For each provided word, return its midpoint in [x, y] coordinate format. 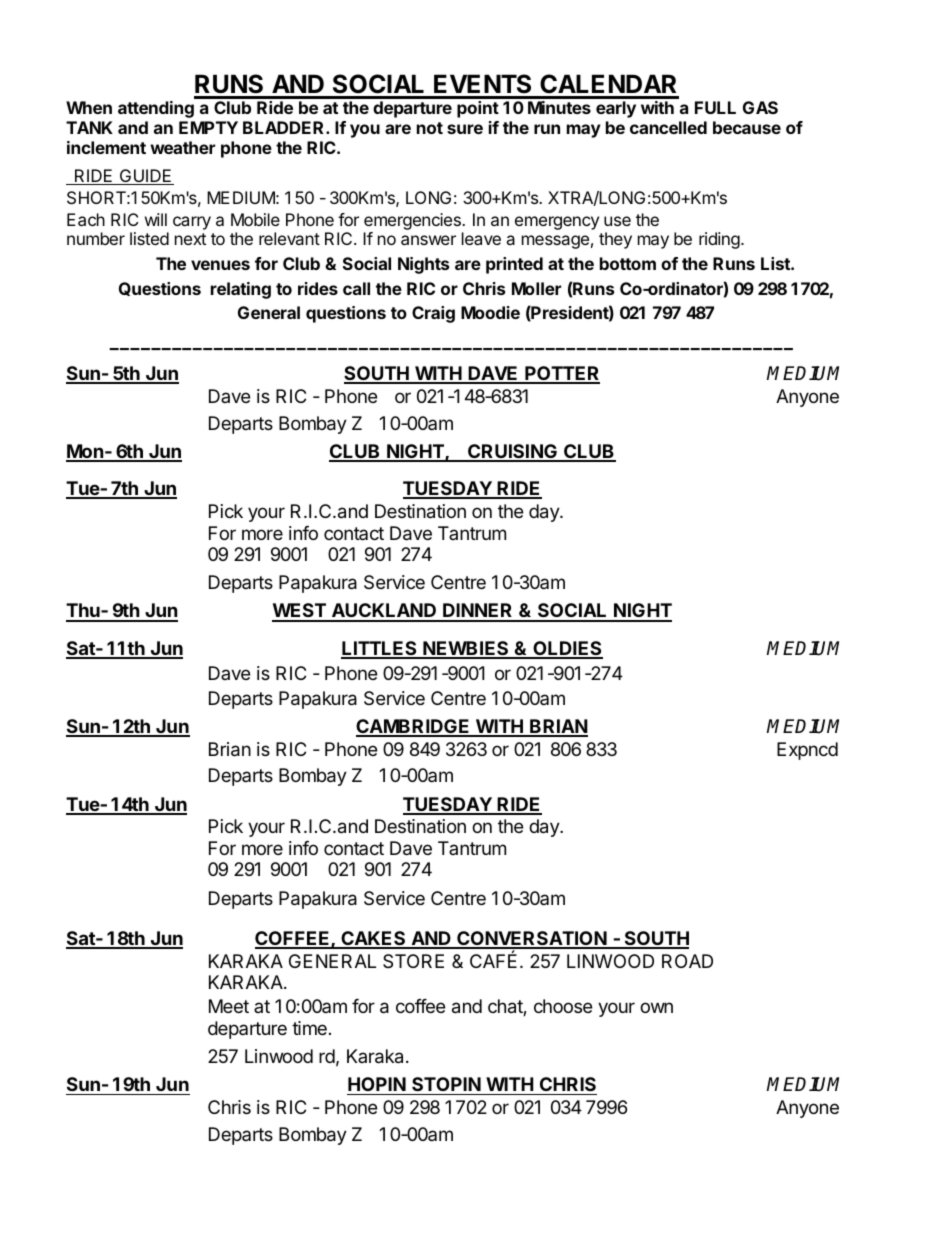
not [430, 128]
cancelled [668, 127]
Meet [229, 1006]
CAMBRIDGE [414, 727]
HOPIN [377, 1086]
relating [241, 290]
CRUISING [512, 452]
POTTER [561, 374]
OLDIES [567, 649]
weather [182, 147]
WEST [300, 612]
